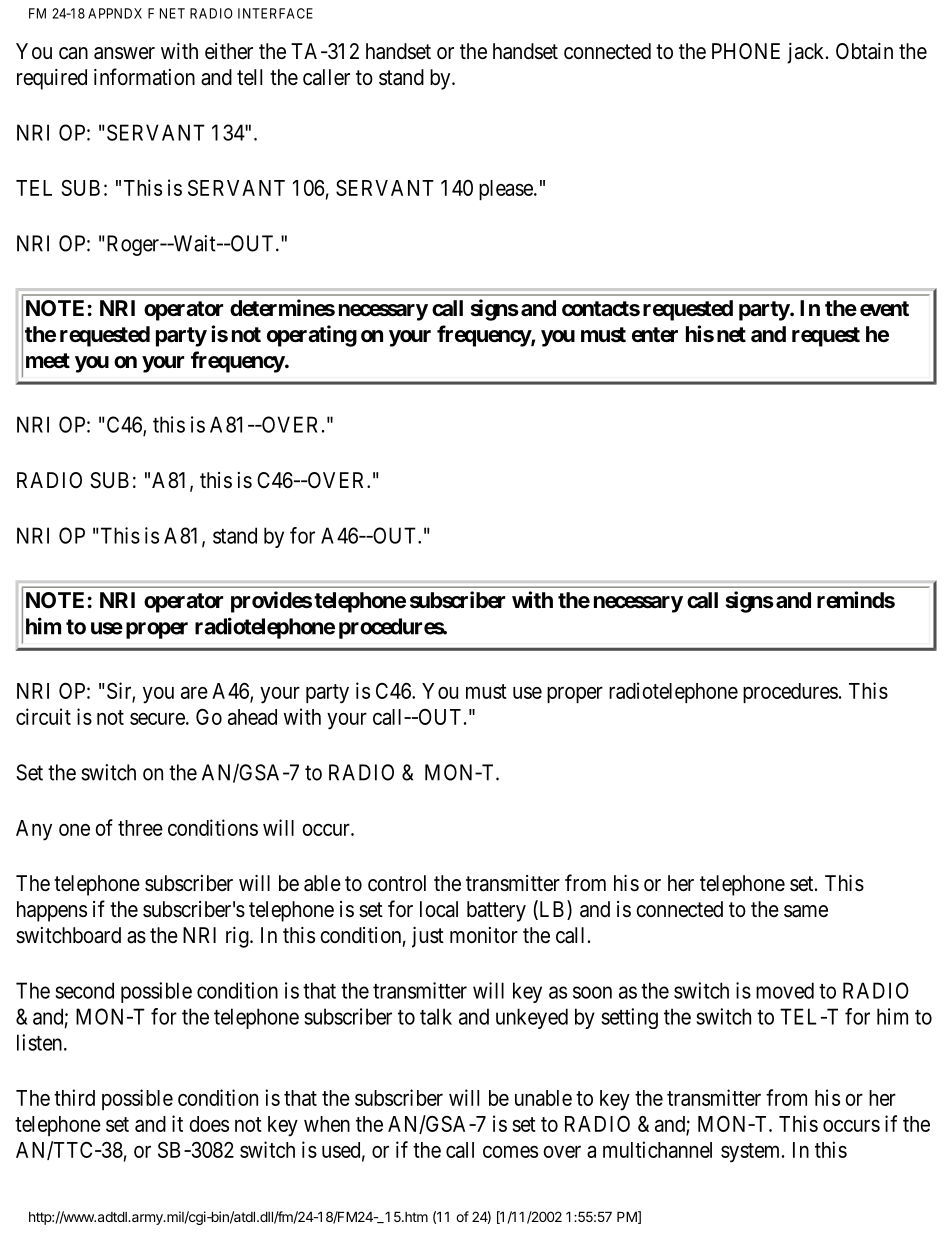  Describe the element at coordinates (807, 53) in the page. I see `jack` at that location.
